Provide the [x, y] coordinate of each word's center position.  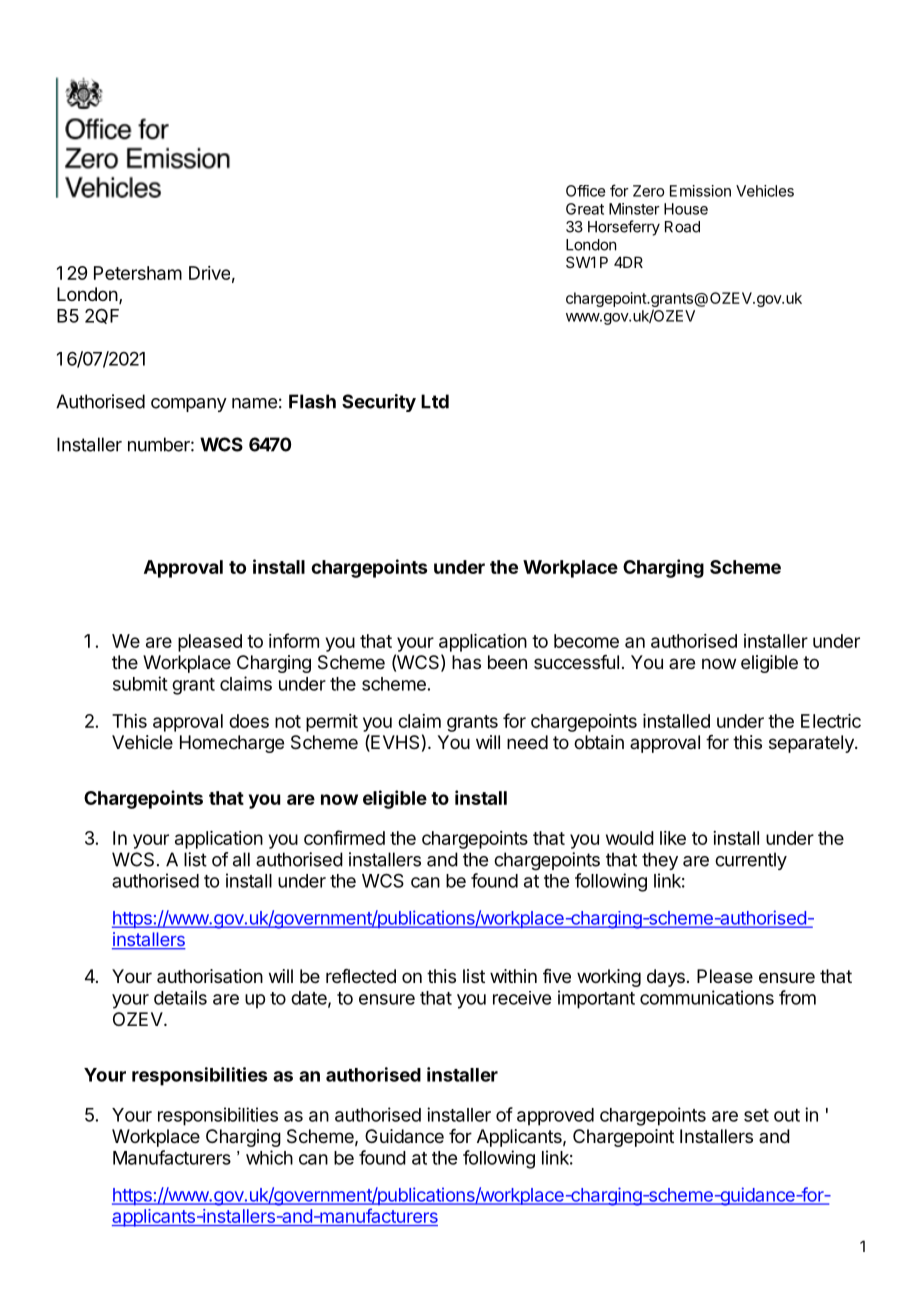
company [189, 405]
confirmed [344, 837]
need [527, 742]
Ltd [435, 401]
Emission [700, 191]
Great [585, 209]
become [586, 641]
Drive [209, 273]
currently [751, 861]
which [269, 1157]
